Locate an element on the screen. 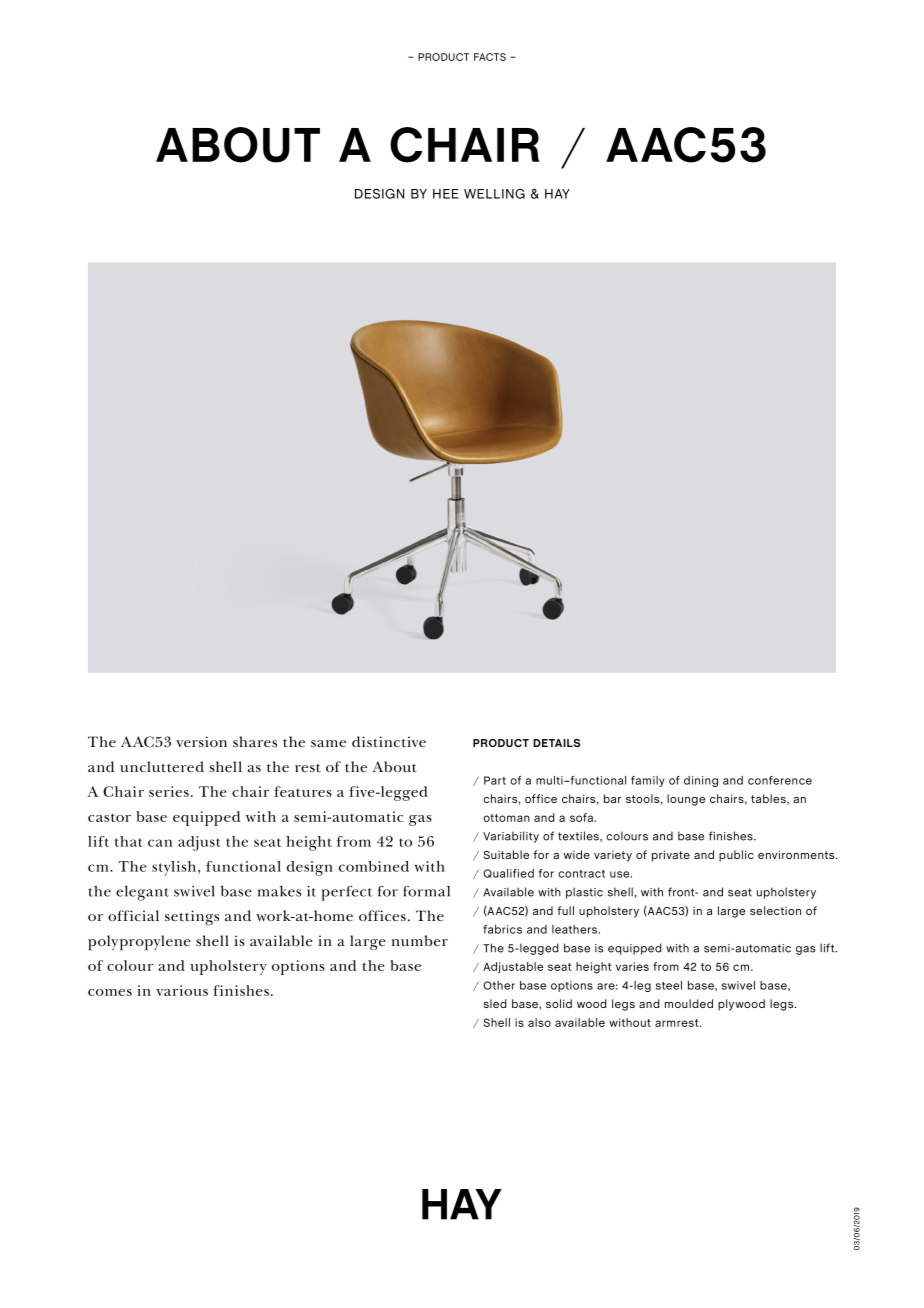 The image size is (924, 1308). lounge is located at coordinates (686, 800).
